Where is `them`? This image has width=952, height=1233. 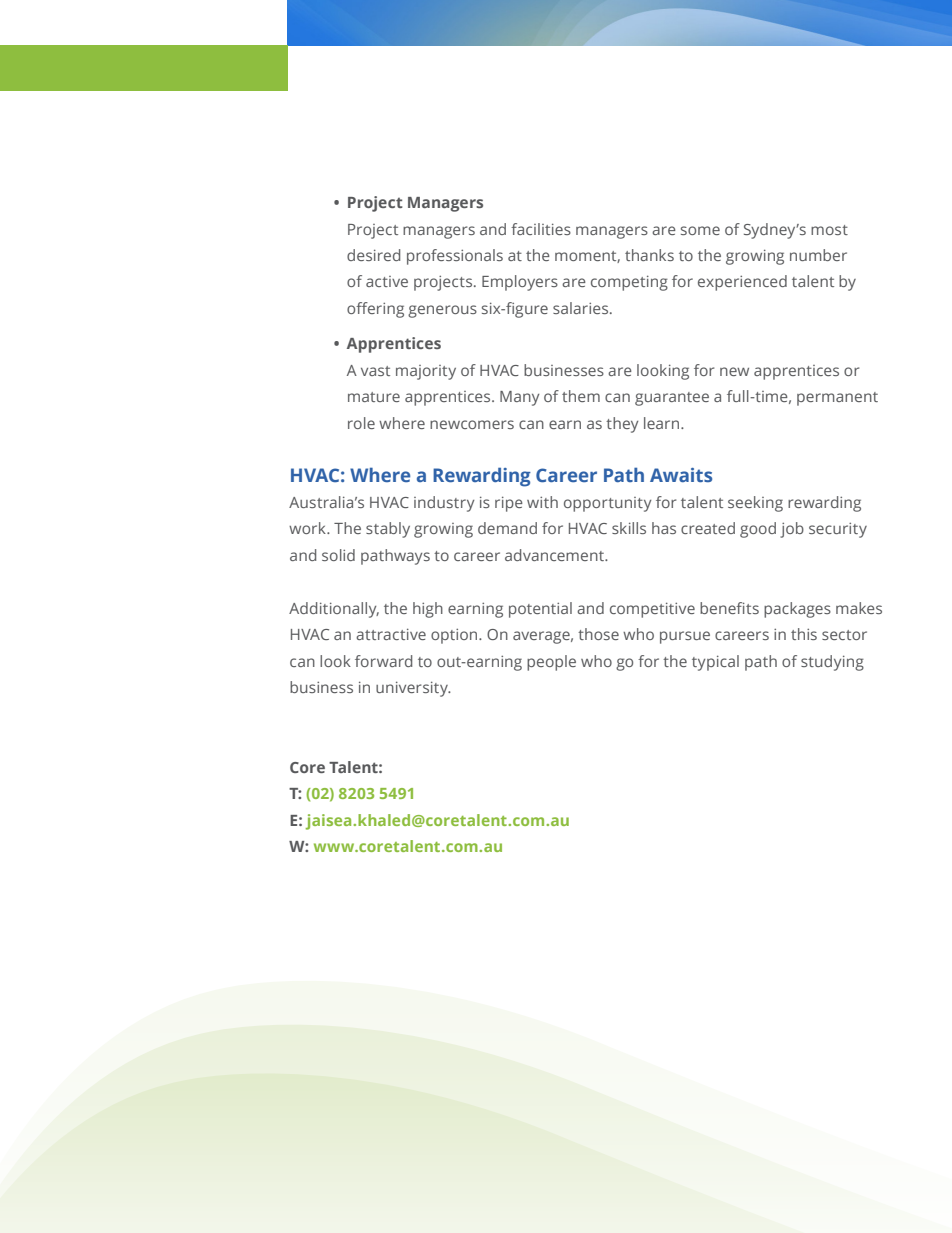
them is located at coordinates (581, 396).
